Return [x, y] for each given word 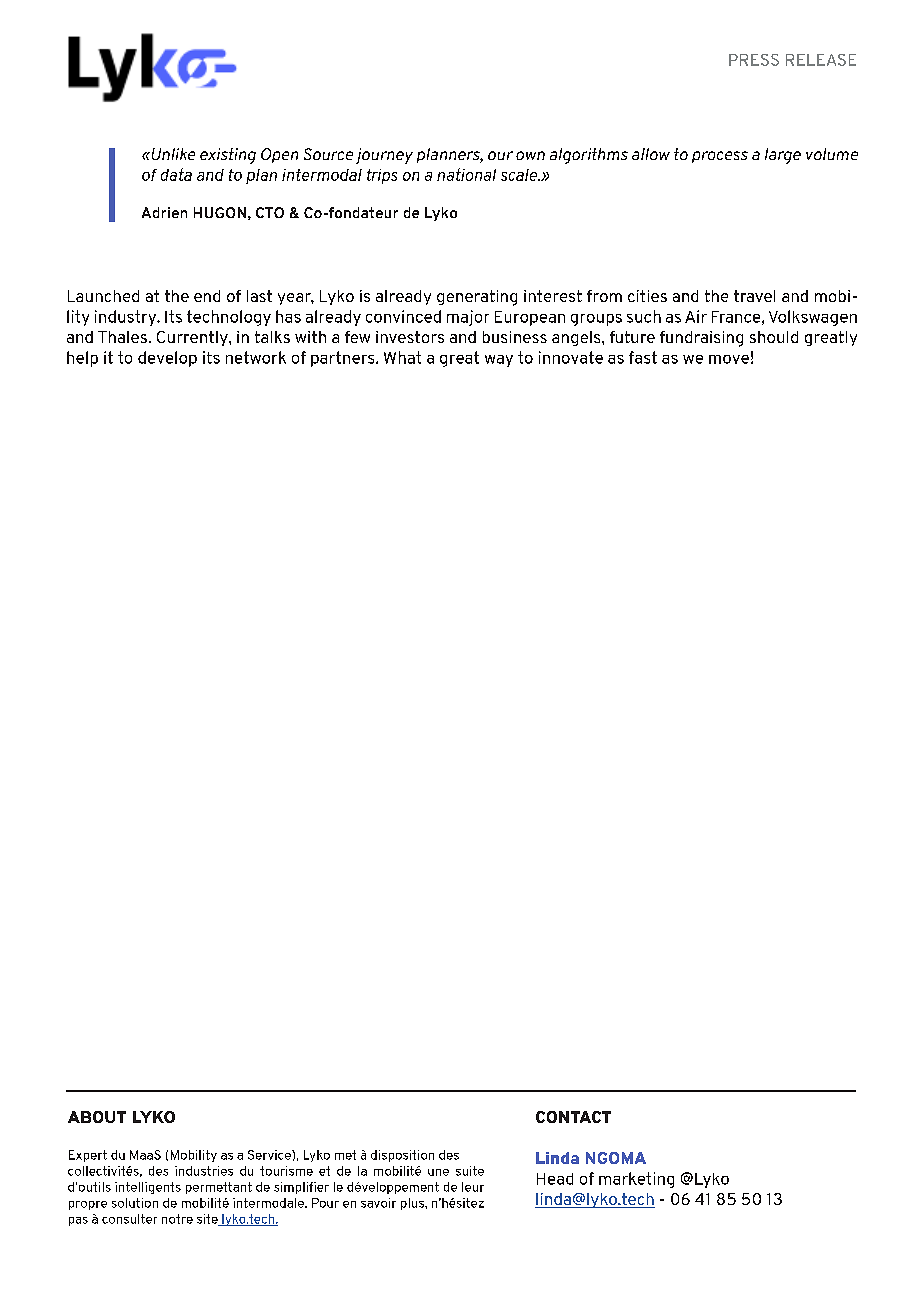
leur [473, 1187]
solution [135, 1203]
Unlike [172, 154]
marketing [636, 1180]
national [466, 174]
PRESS [754, 60]
